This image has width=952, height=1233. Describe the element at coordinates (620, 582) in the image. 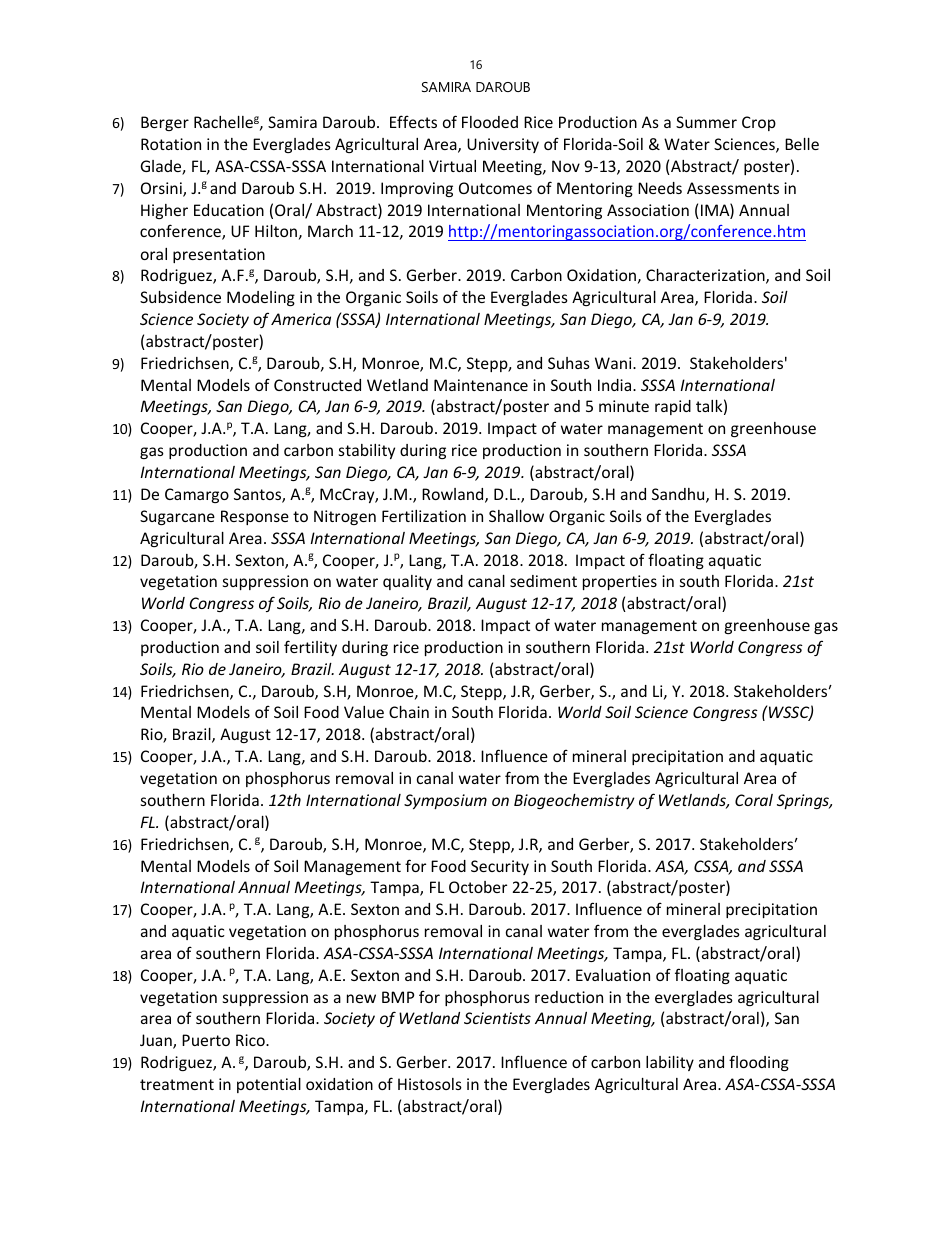

I see `properties` at that location.
